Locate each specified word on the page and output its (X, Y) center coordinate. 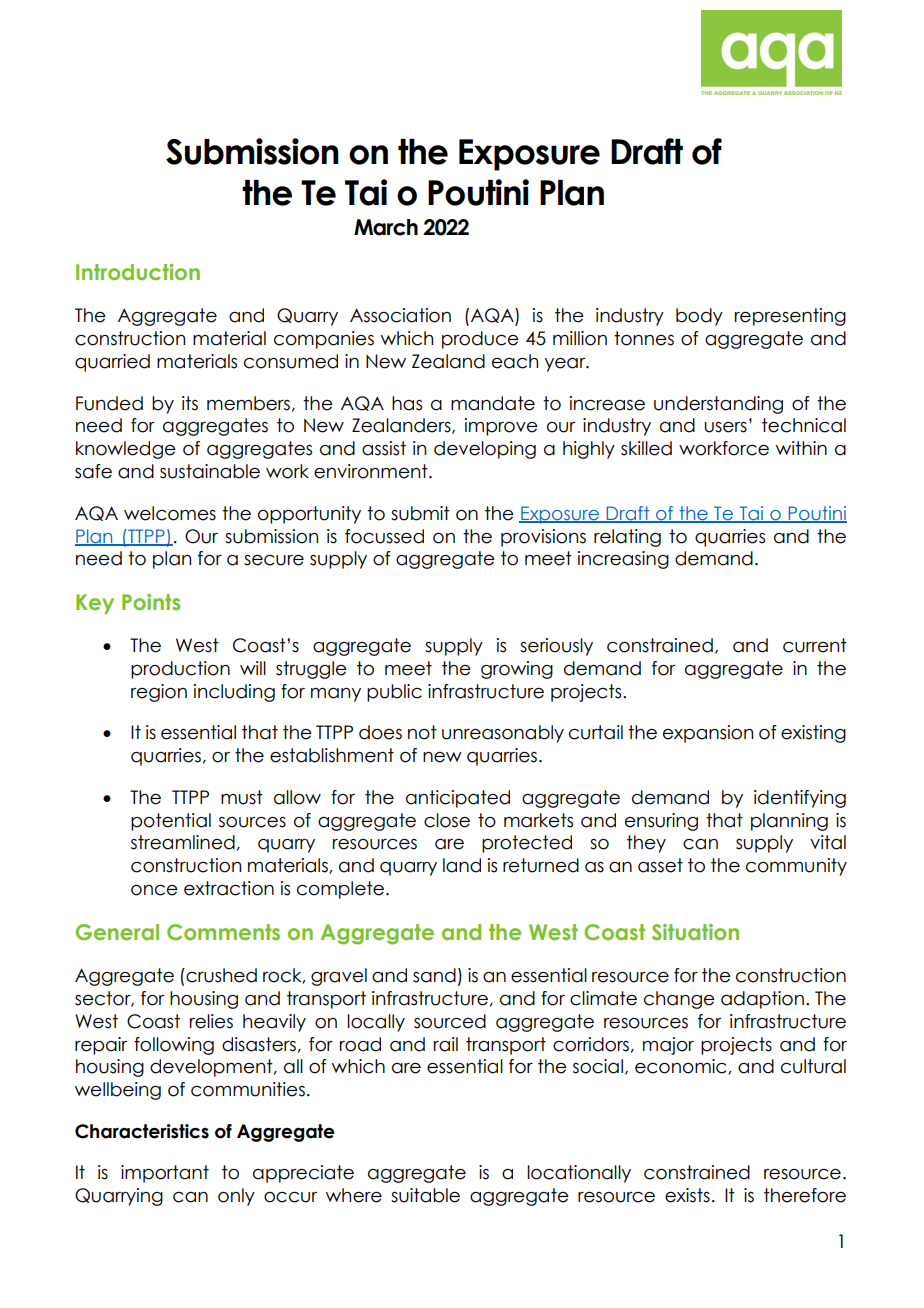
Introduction (138, 272)
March (386, 227)
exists (687, 1195)
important (165, 1174)
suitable (425, 1195)
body (699, 317)
